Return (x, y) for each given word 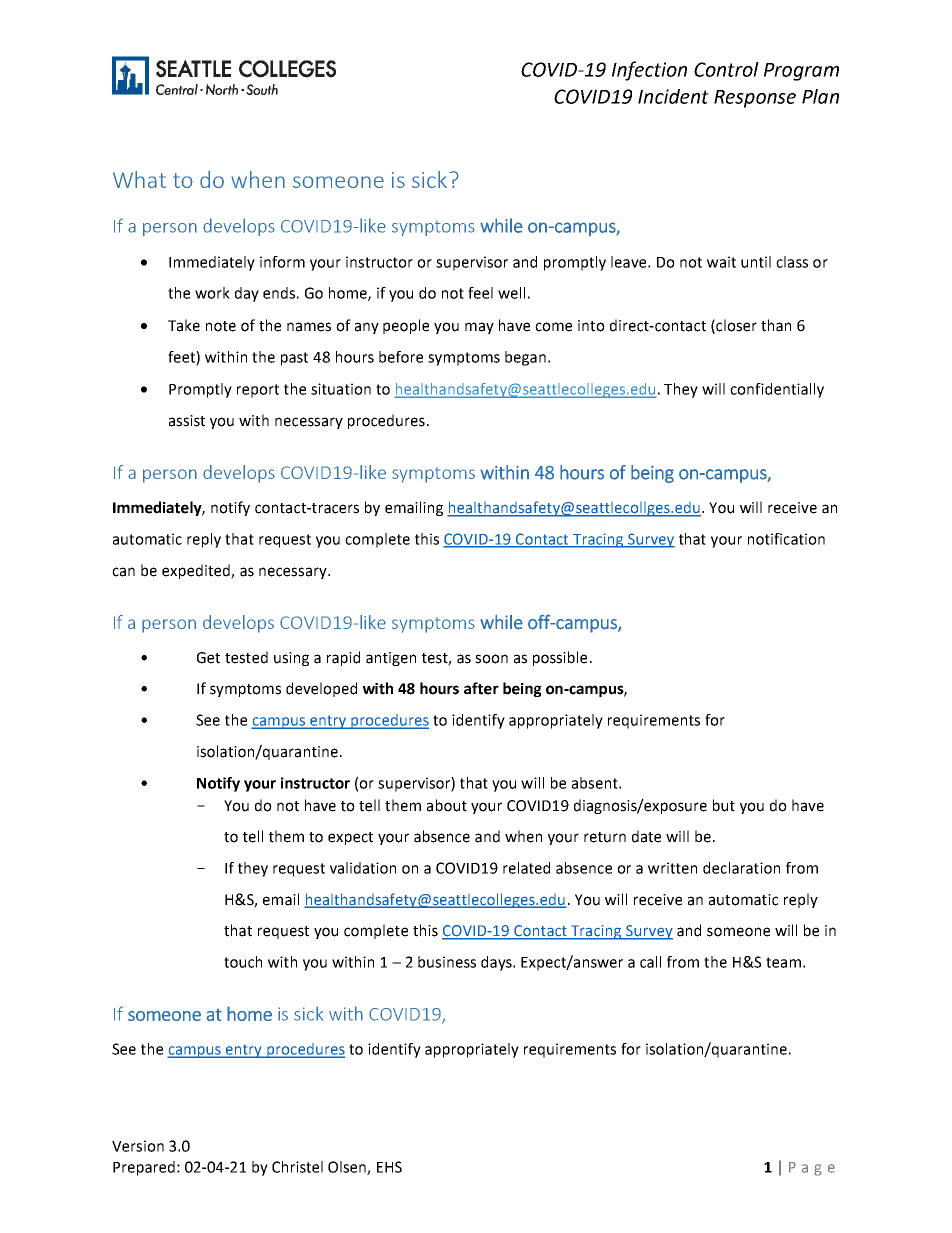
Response (755, 99)
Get (208, 658)
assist (187, 421)
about (447, 805)
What (139, 179)
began (525, 358)
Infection (649, 71)
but (724, 805)
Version (138, 1146)
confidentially (777, 390)
